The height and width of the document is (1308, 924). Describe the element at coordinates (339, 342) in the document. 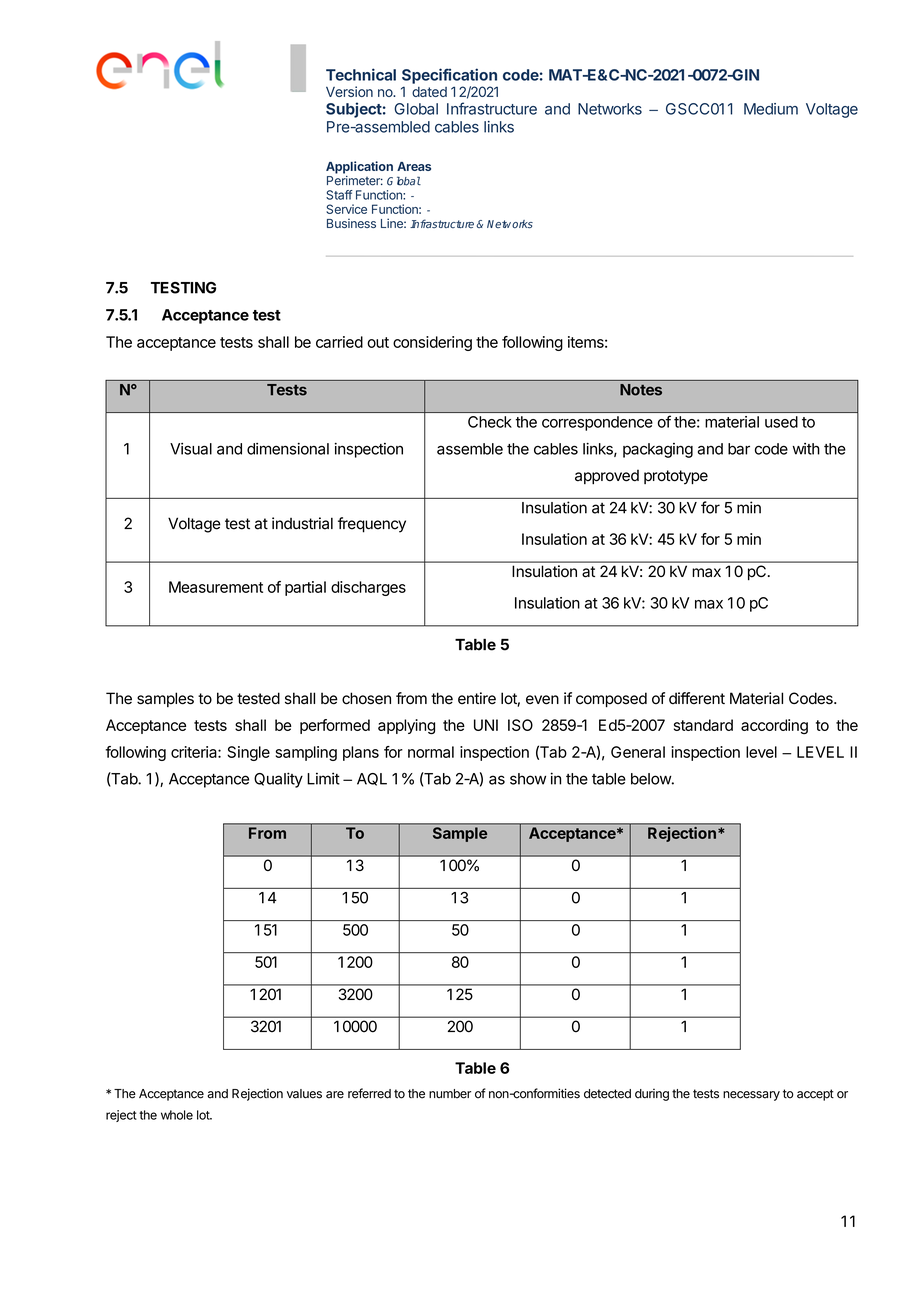

I see `carried` at that location.
